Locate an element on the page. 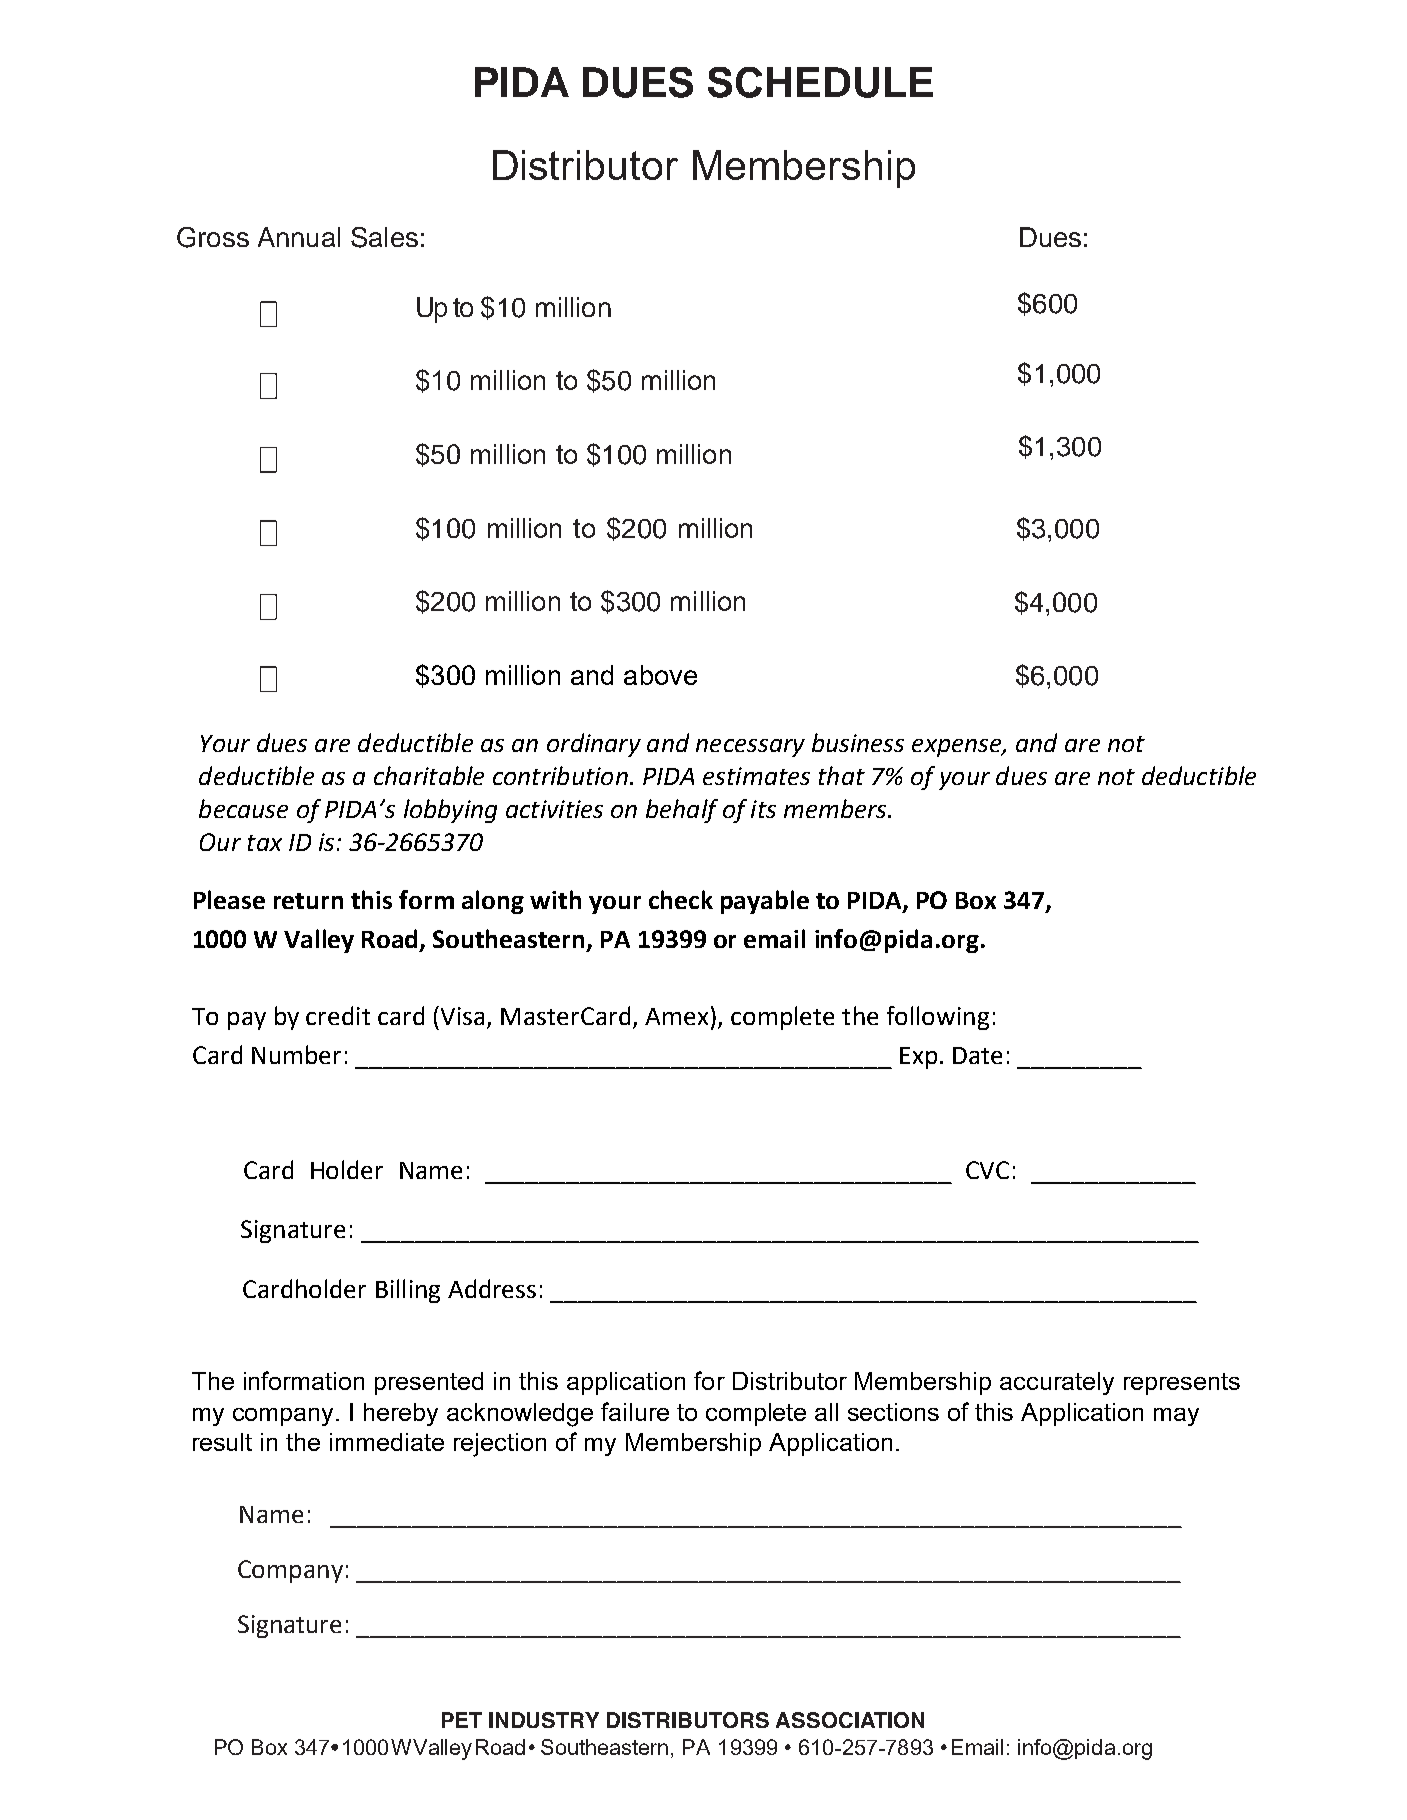  Sales is located at coordinates (384, 237).
